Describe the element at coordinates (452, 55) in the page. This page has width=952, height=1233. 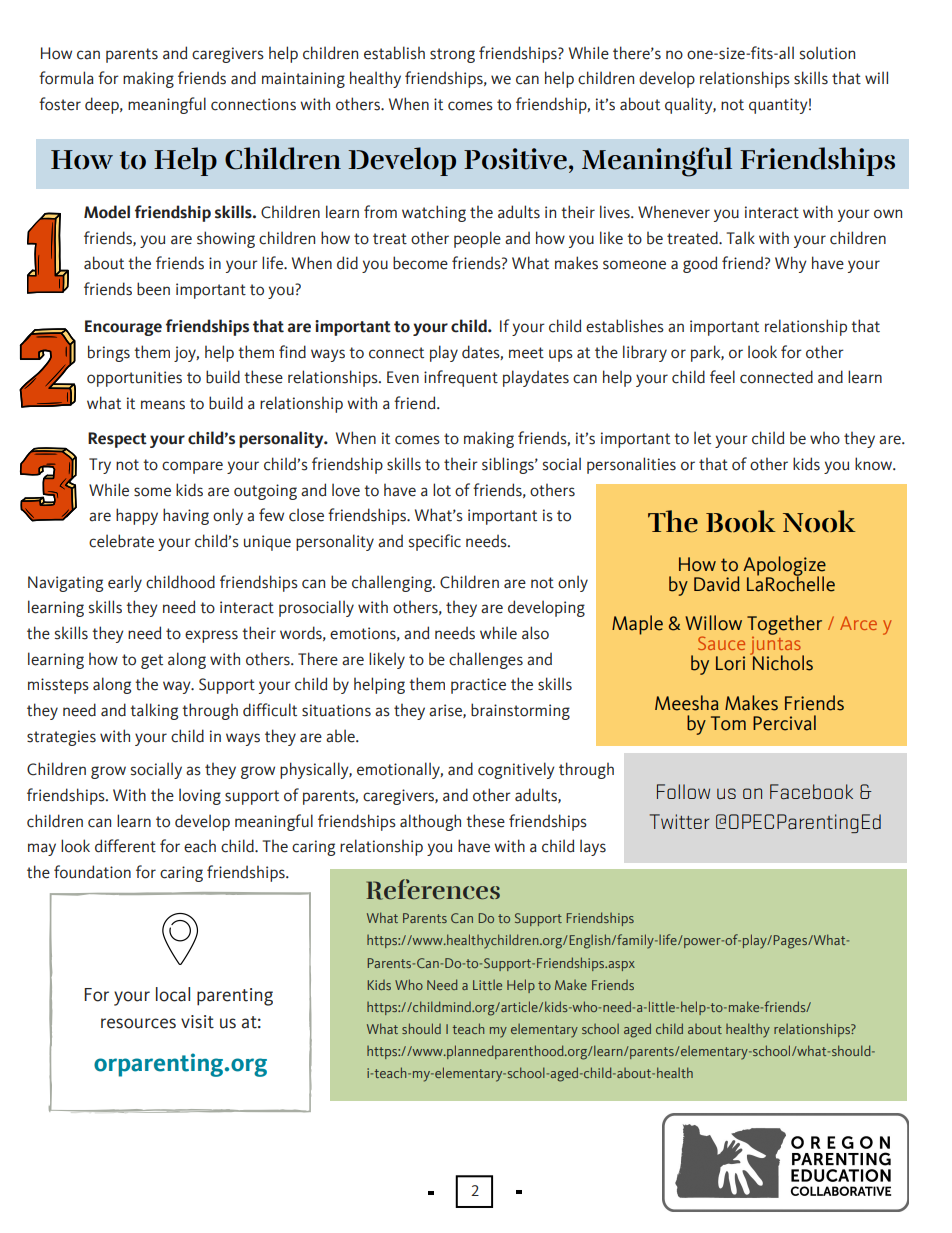
I see `strong` at that location.
